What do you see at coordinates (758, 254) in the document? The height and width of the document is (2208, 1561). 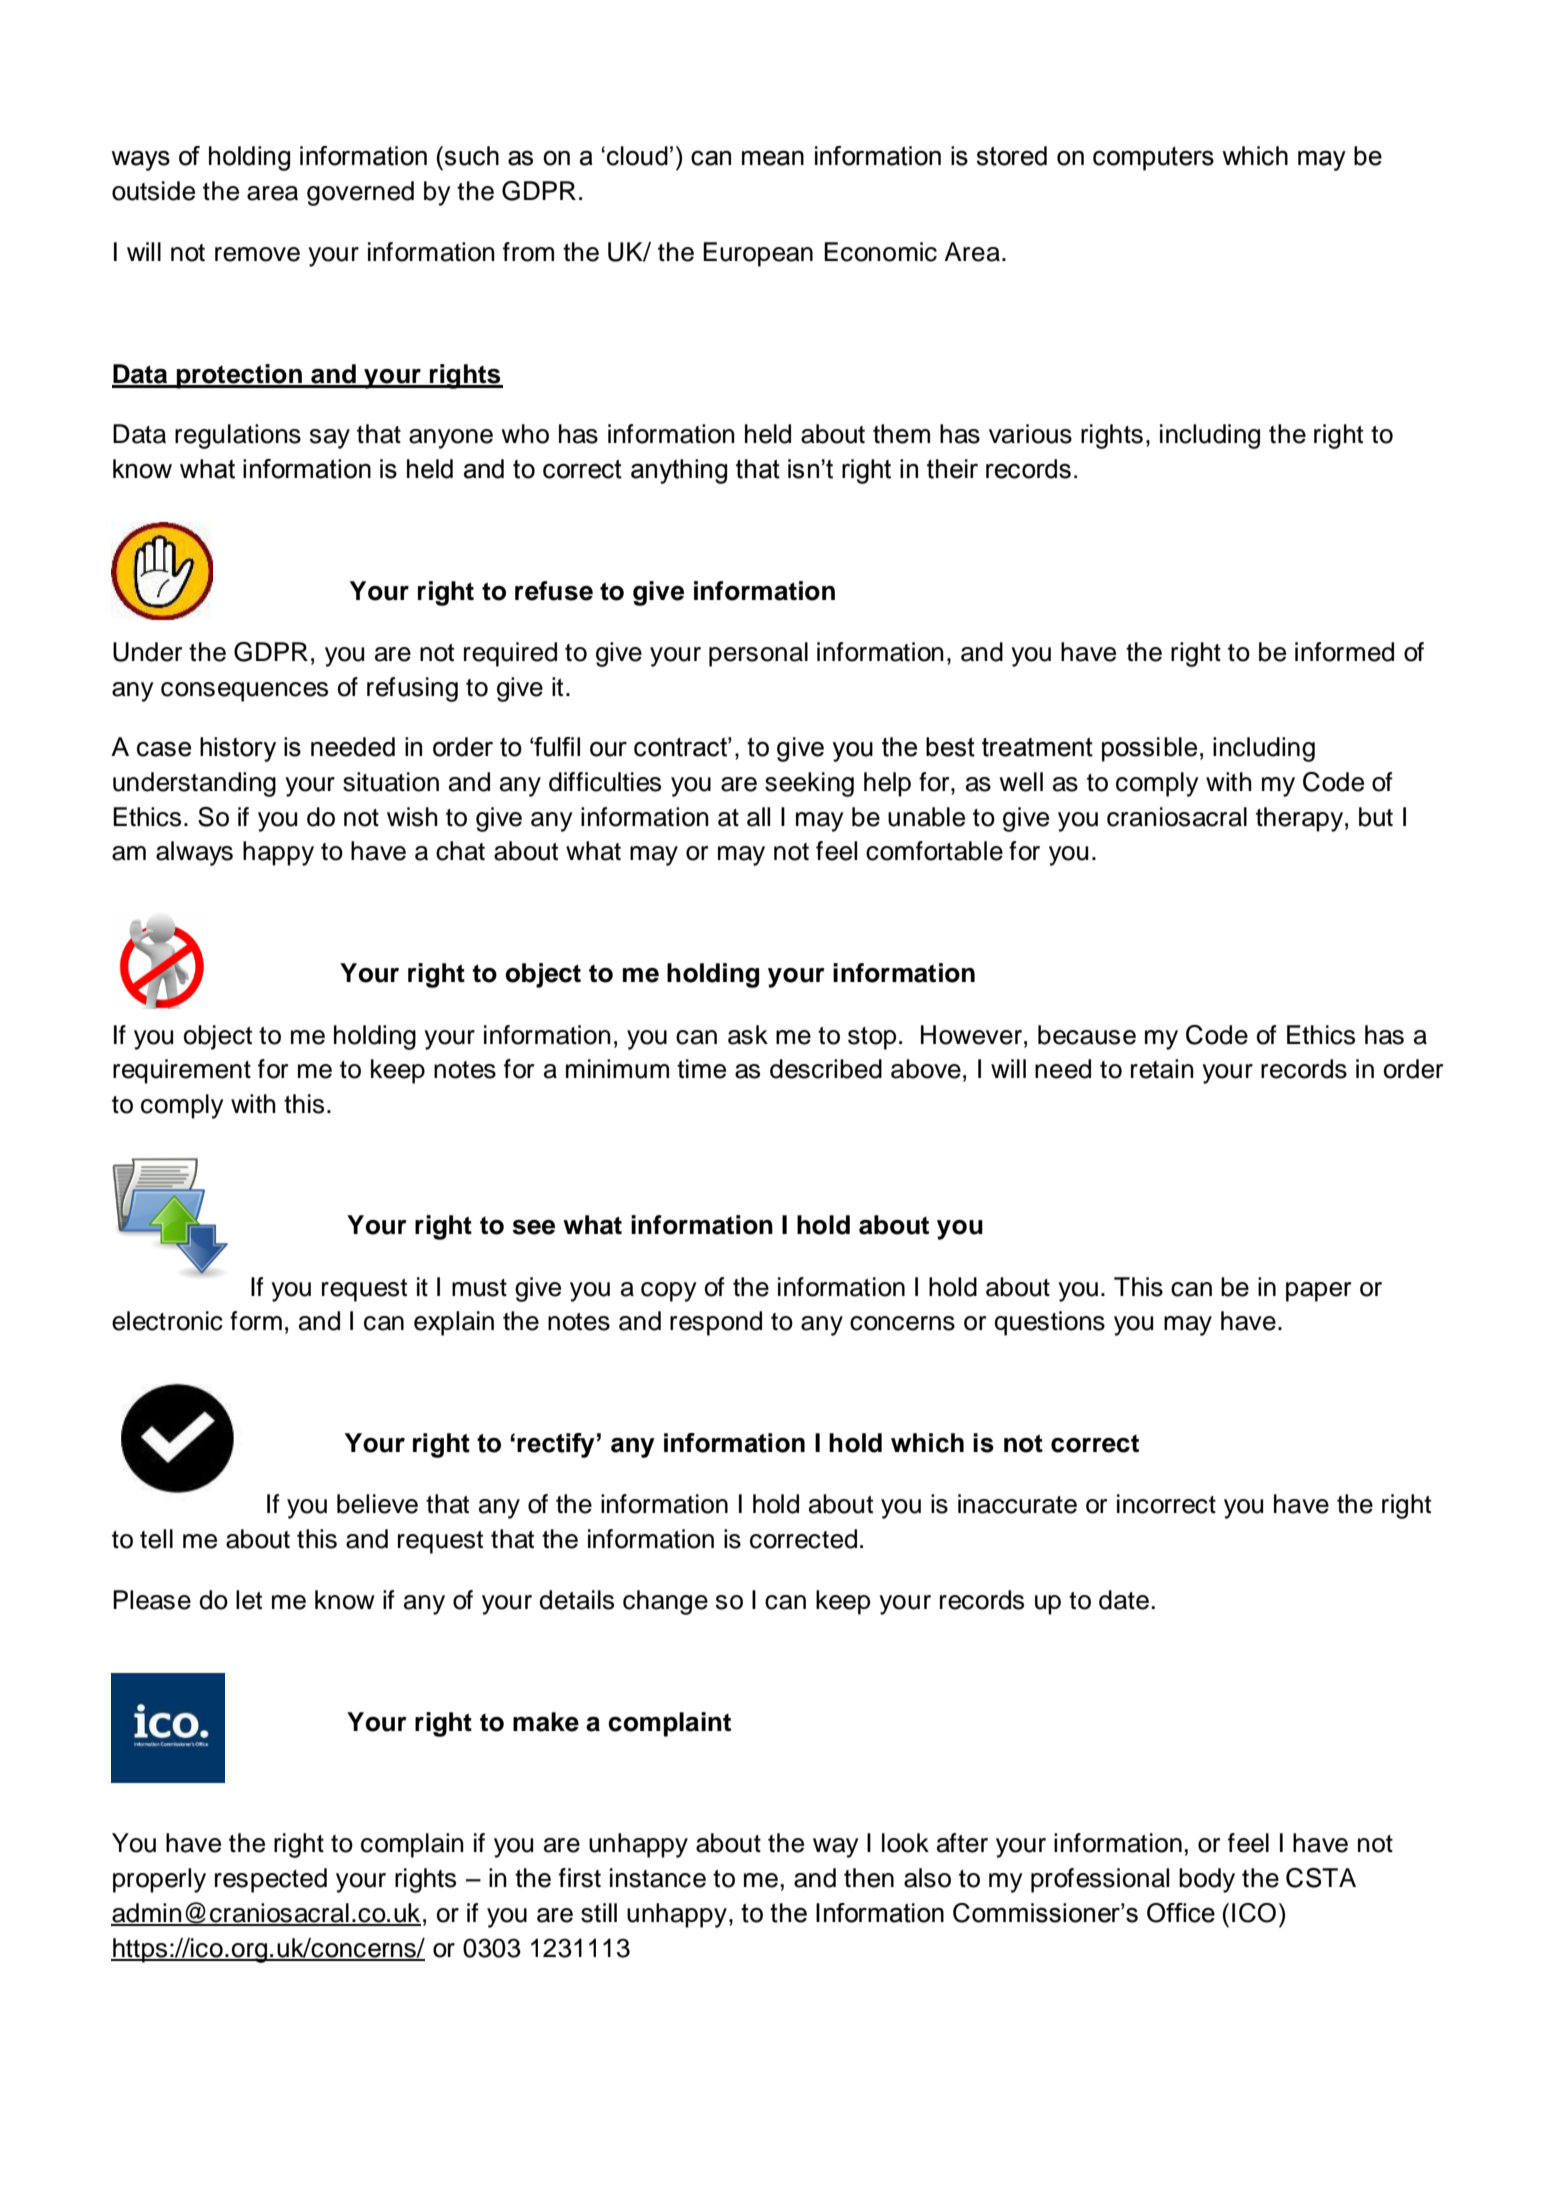 I see `European` at bounding box center [758, 254].
